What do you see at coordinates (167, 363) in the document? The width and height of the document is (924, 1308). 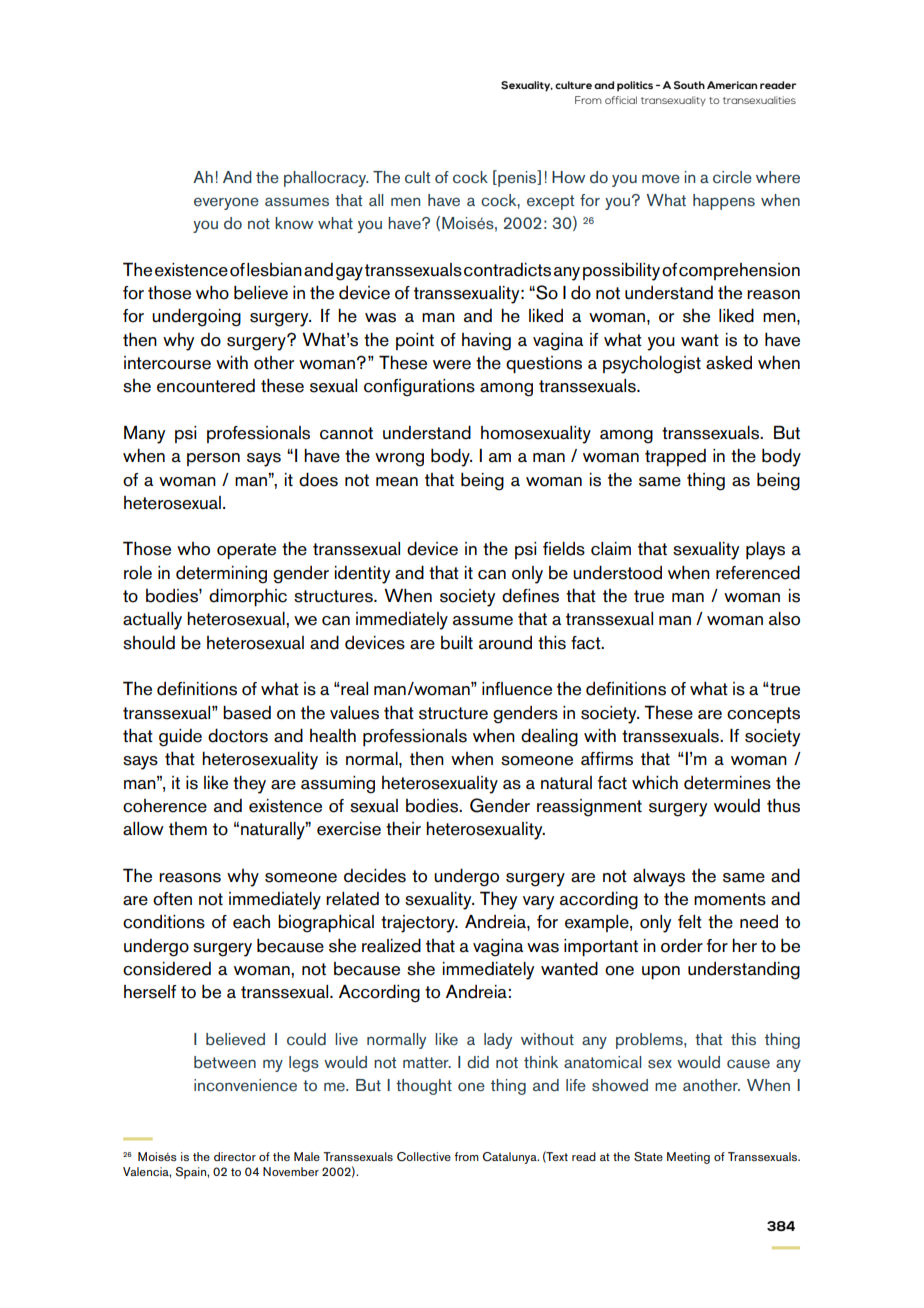 I see `intercourse` at bounding box center [167, 363].
